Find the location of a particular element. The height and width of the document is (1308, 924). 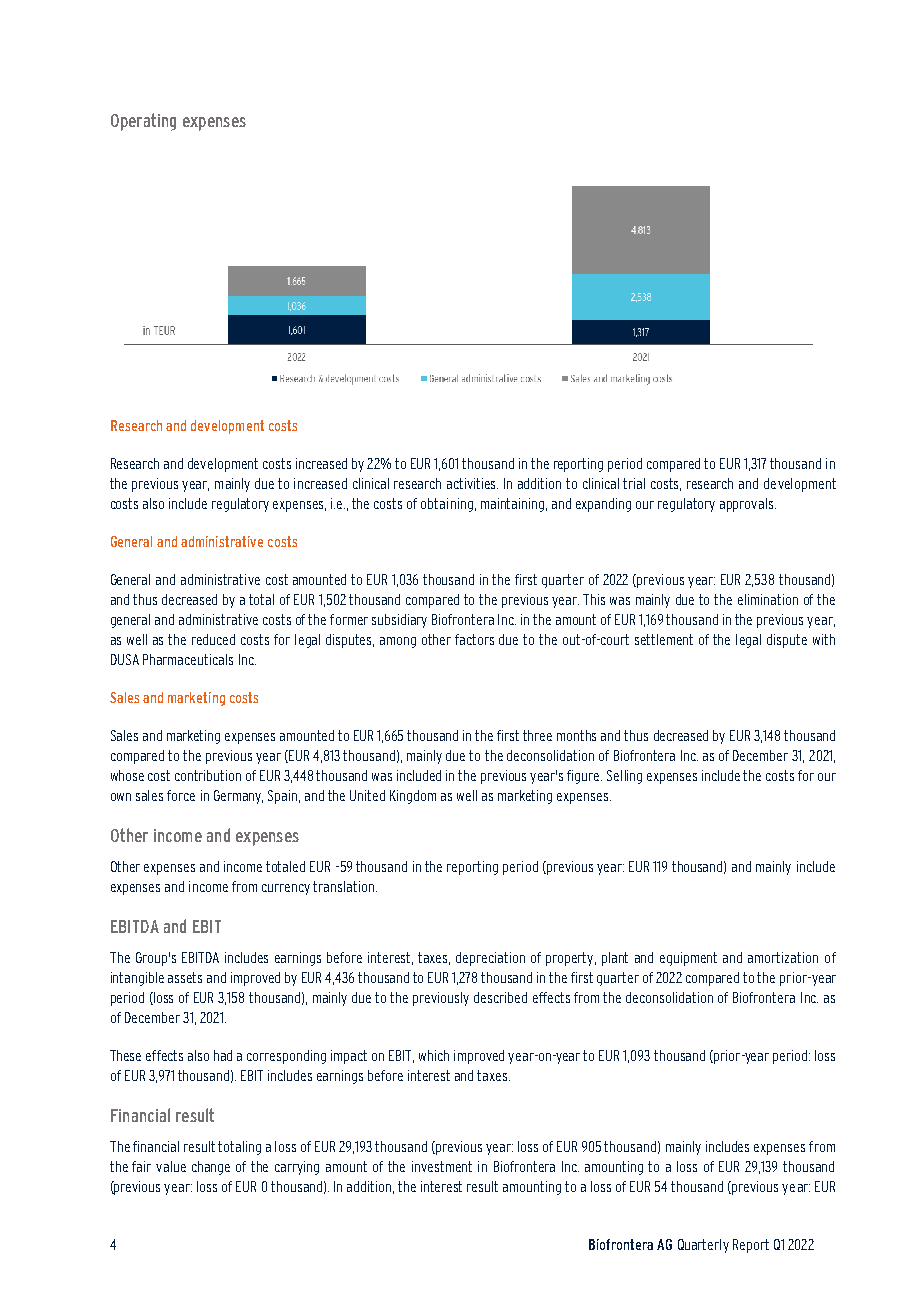

factors is located at coordinates (474, 639).
